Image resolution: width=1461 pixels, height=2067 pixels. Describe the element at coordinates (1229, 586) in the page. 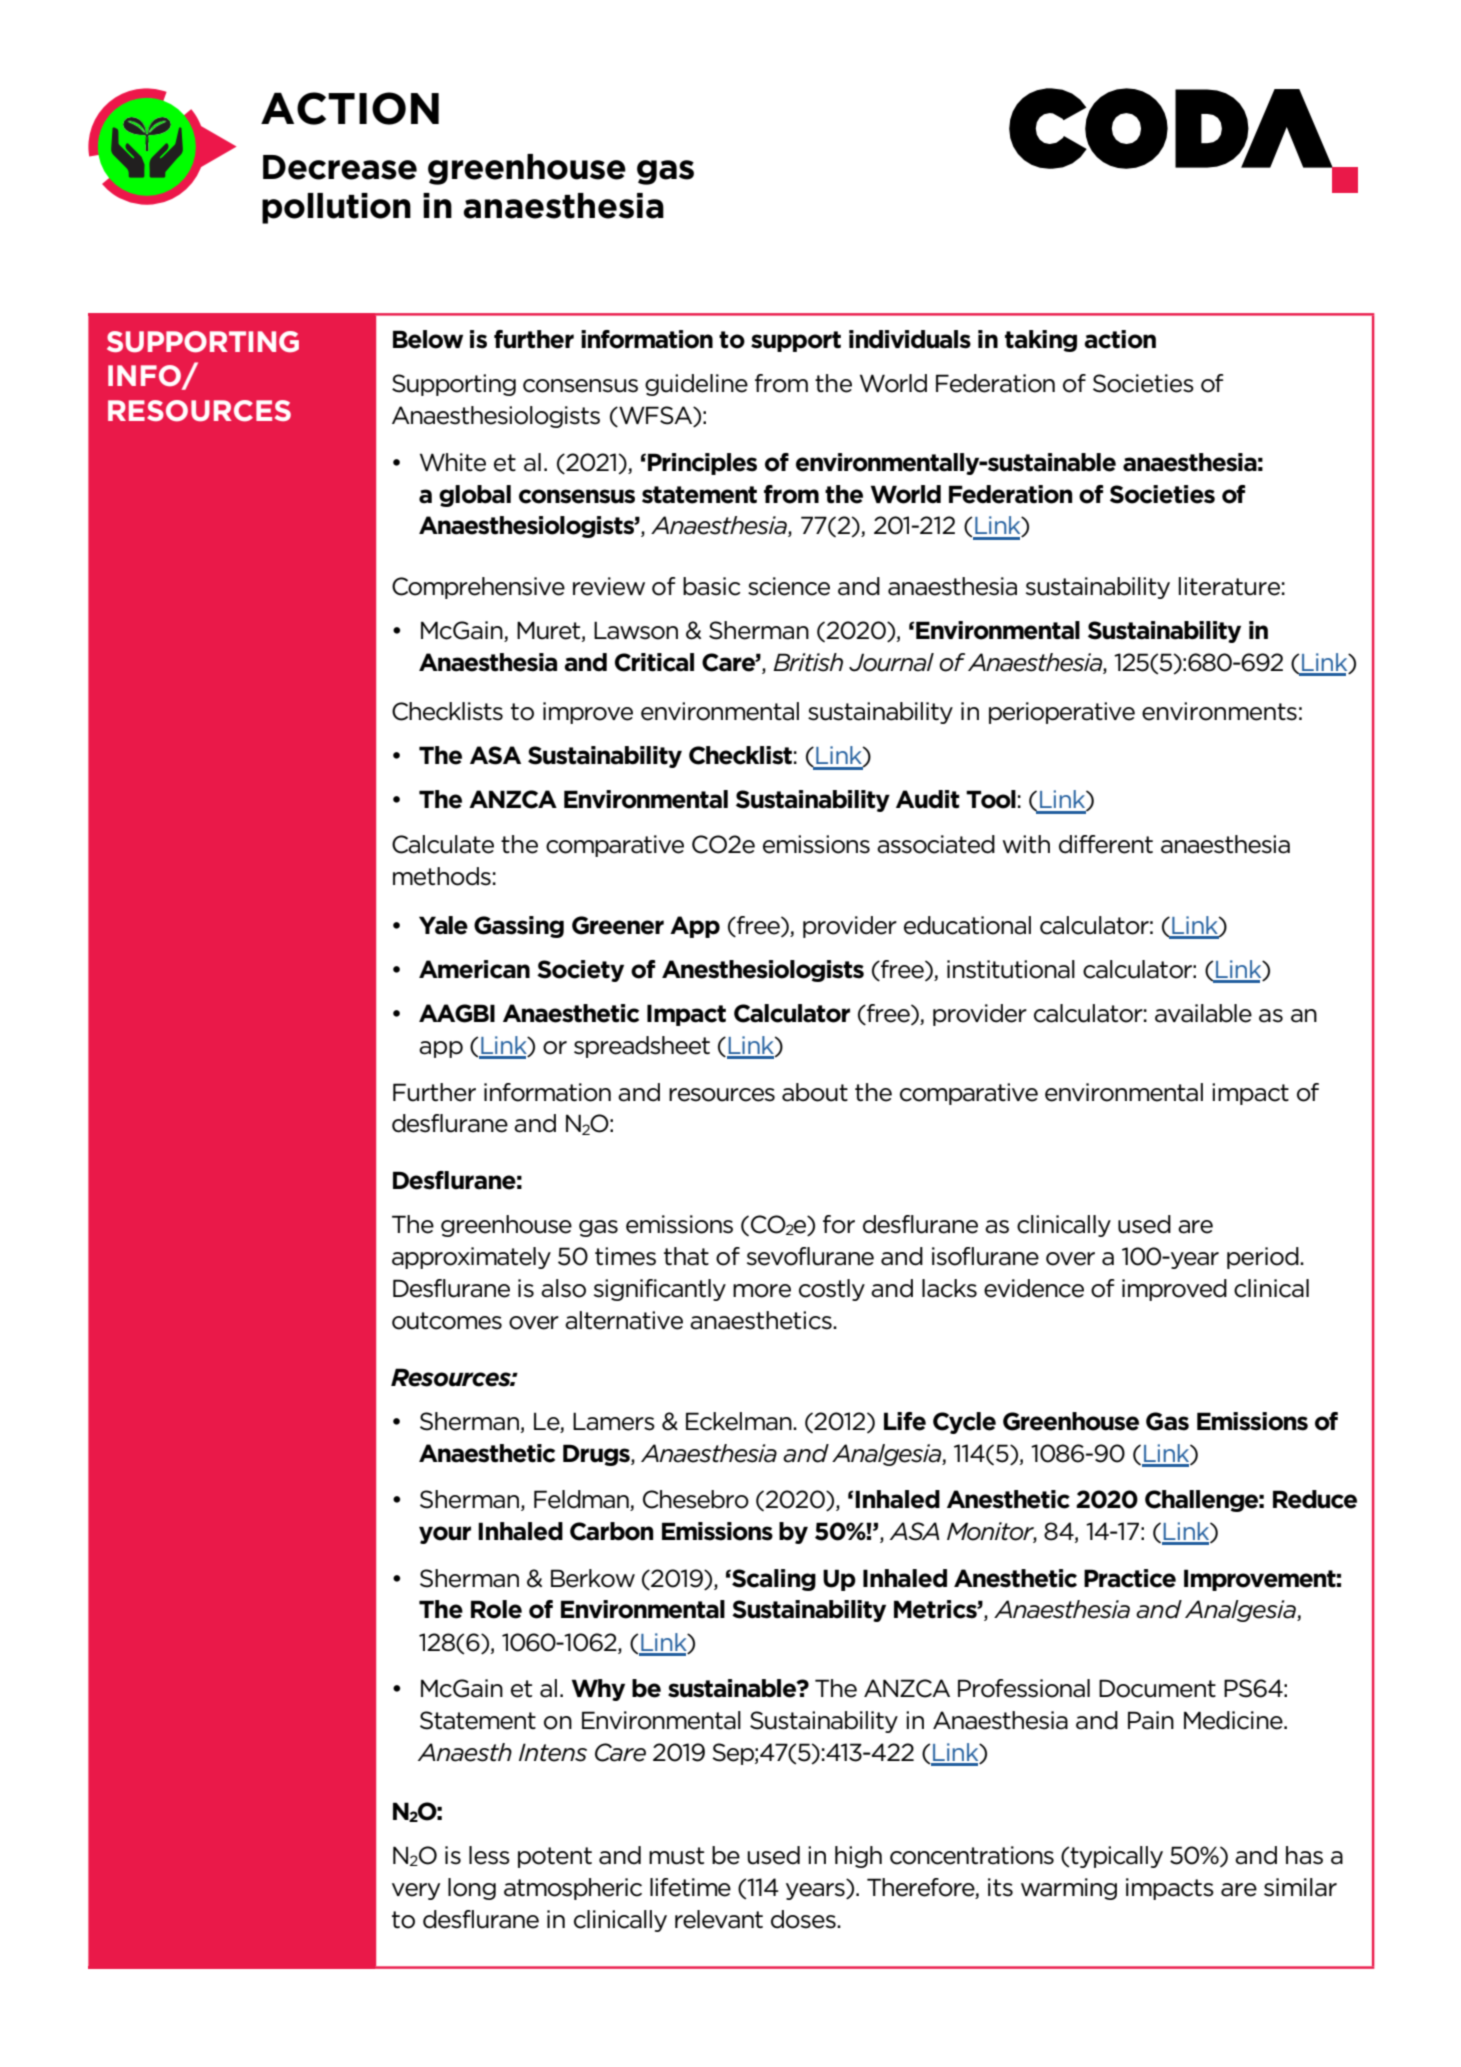

I see `literature` at that location.
